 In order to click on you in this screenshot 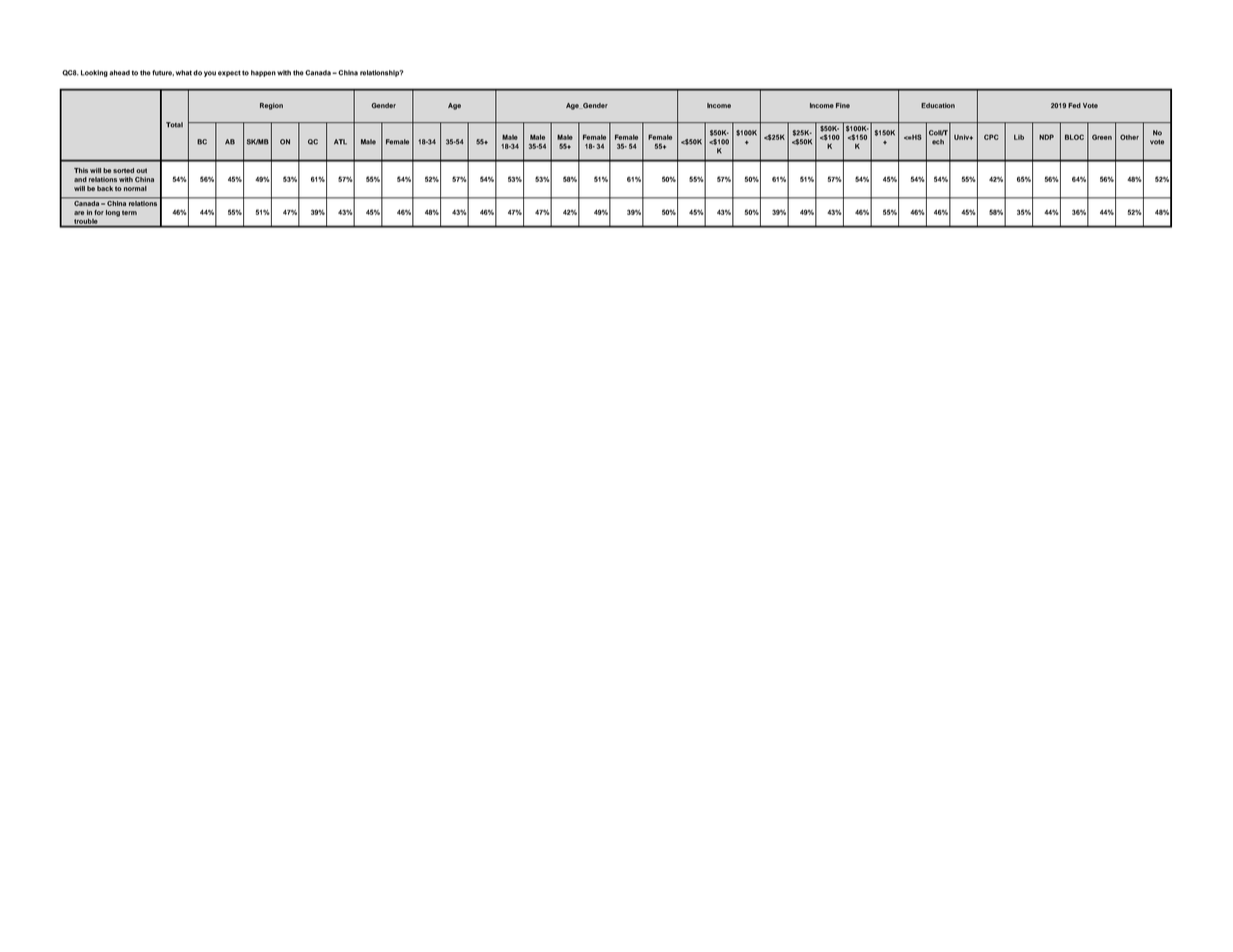, I will do `click(210, 74)`.
